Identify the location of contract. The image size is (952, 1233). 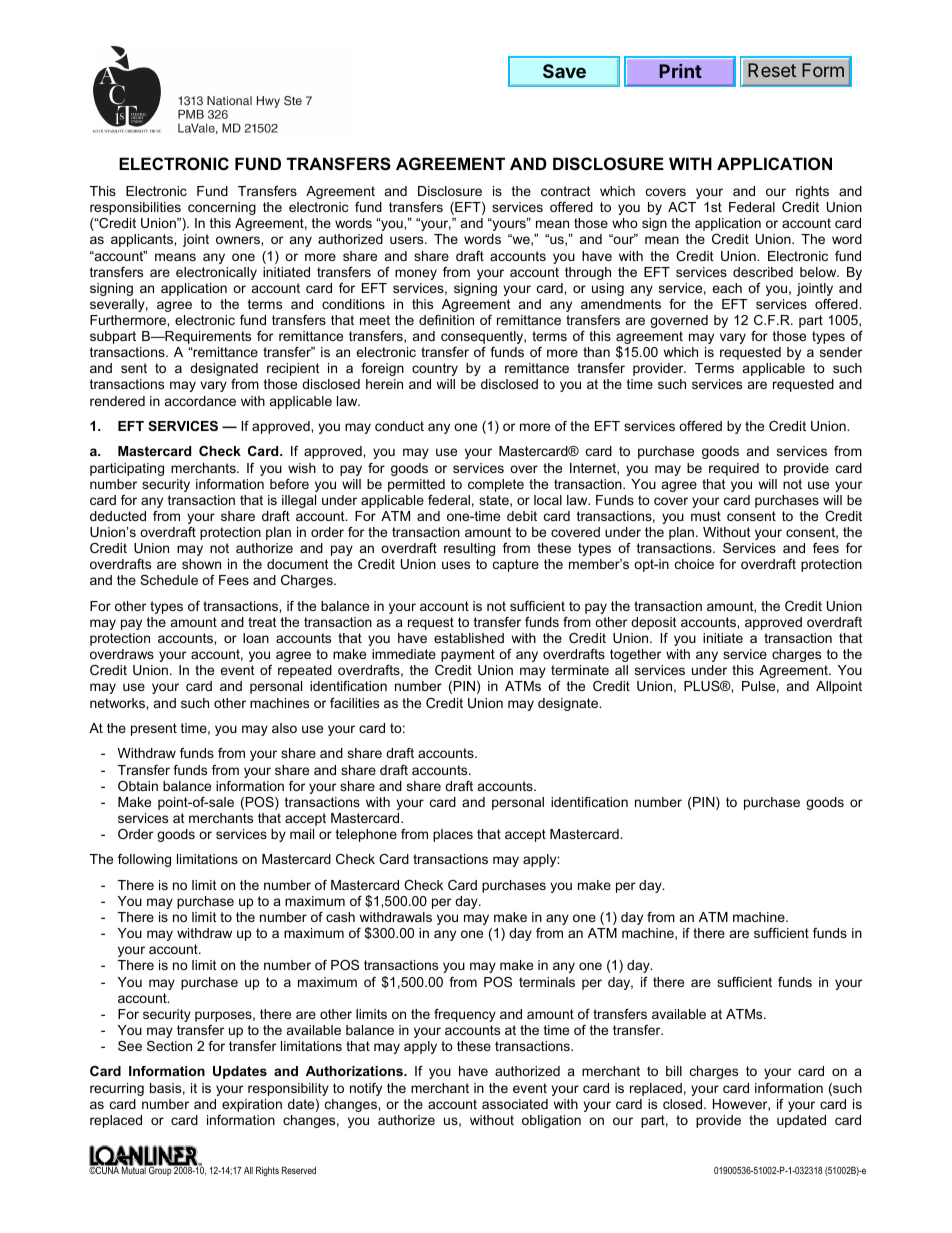
(566, 191).
